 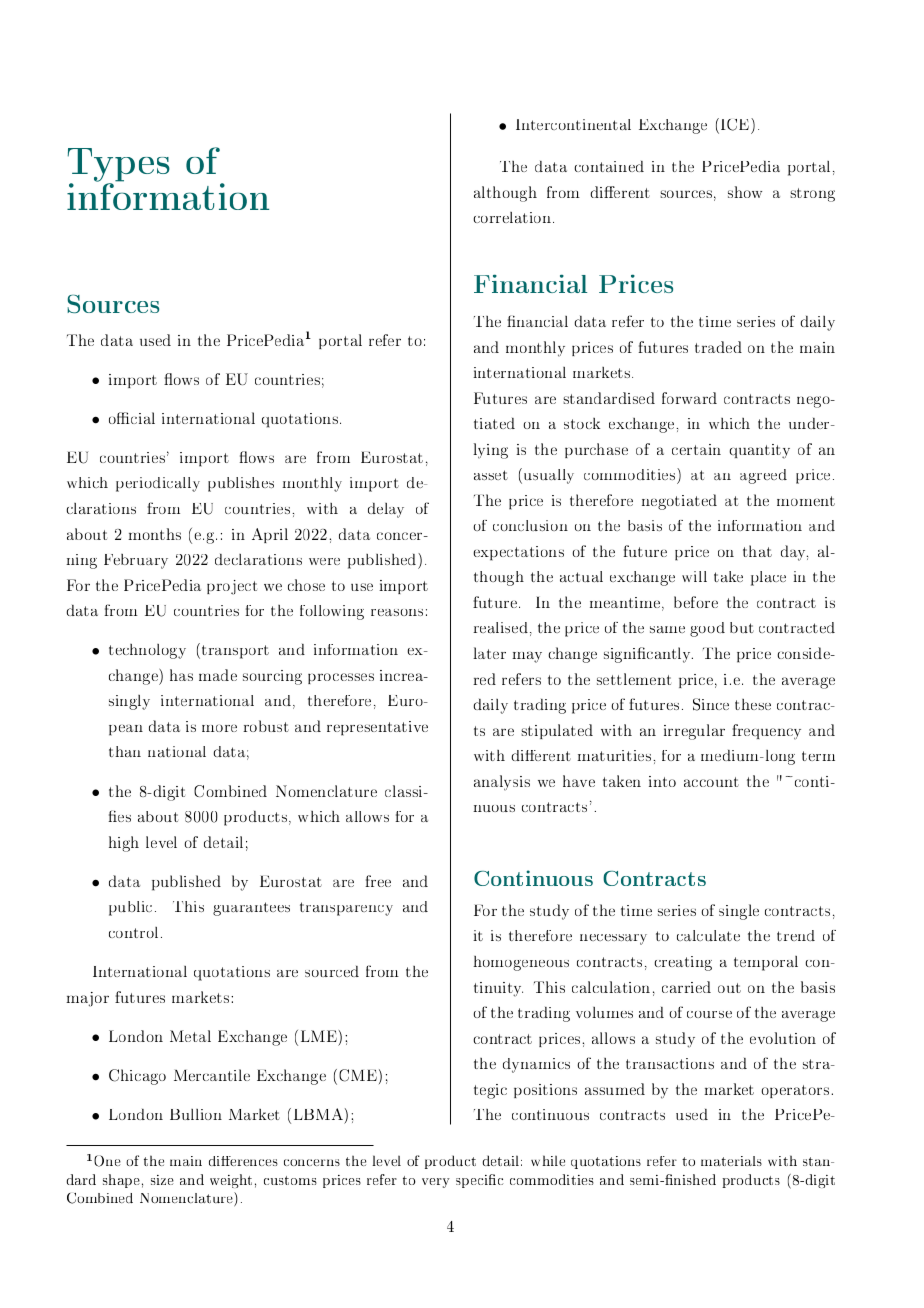 What do you see at coordinates (118, 166) in the document?
I see `Types` at bounding box center [118, 166].
